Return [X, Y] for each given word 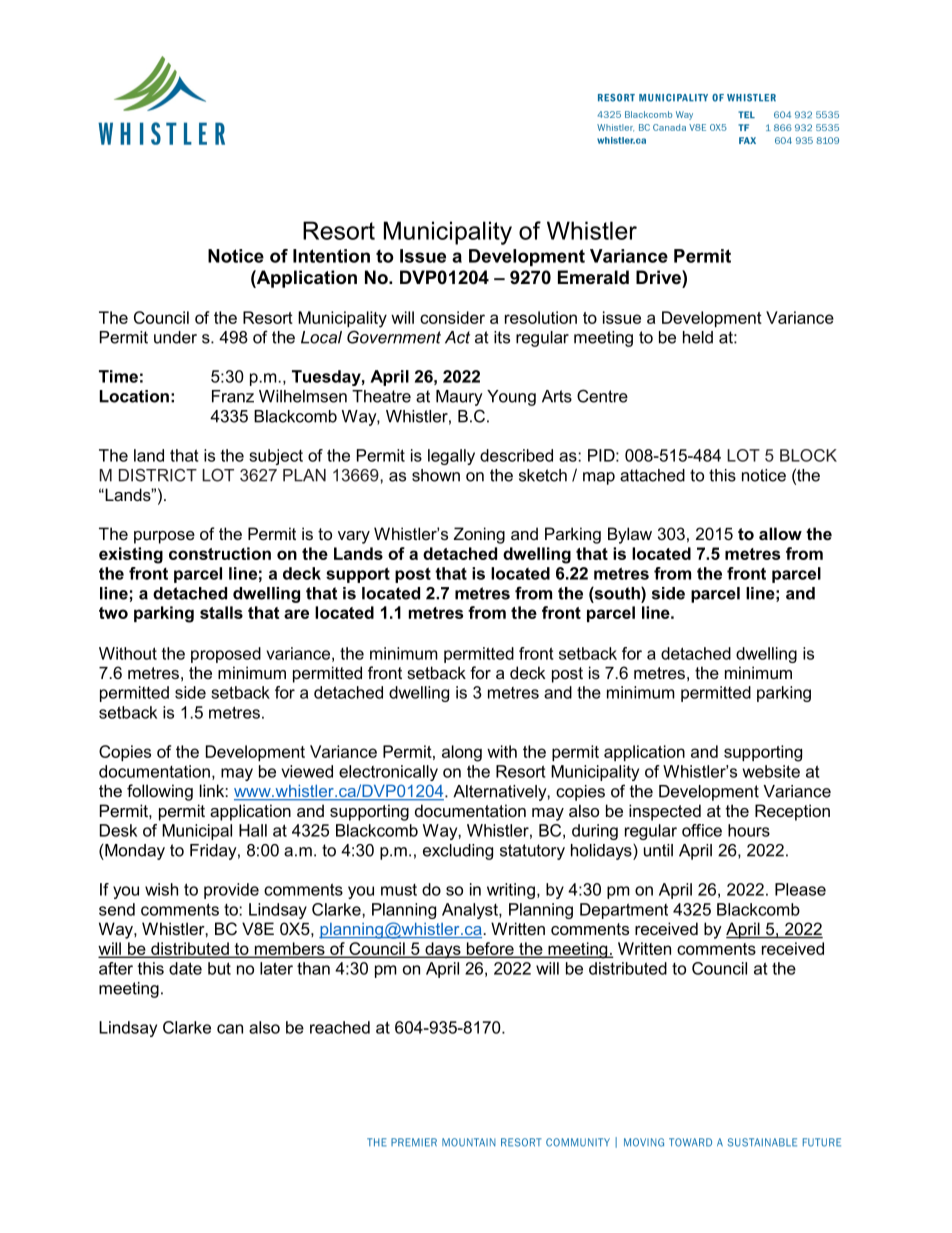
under [175, 337]
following [160, 792]
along [462, 753]
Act [457, 337]
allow [780, 533]
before [490, 949]
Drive [659, 277]
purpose [164, 537]
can [230, 1029]
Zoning [479, 535]
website [771, 771]
